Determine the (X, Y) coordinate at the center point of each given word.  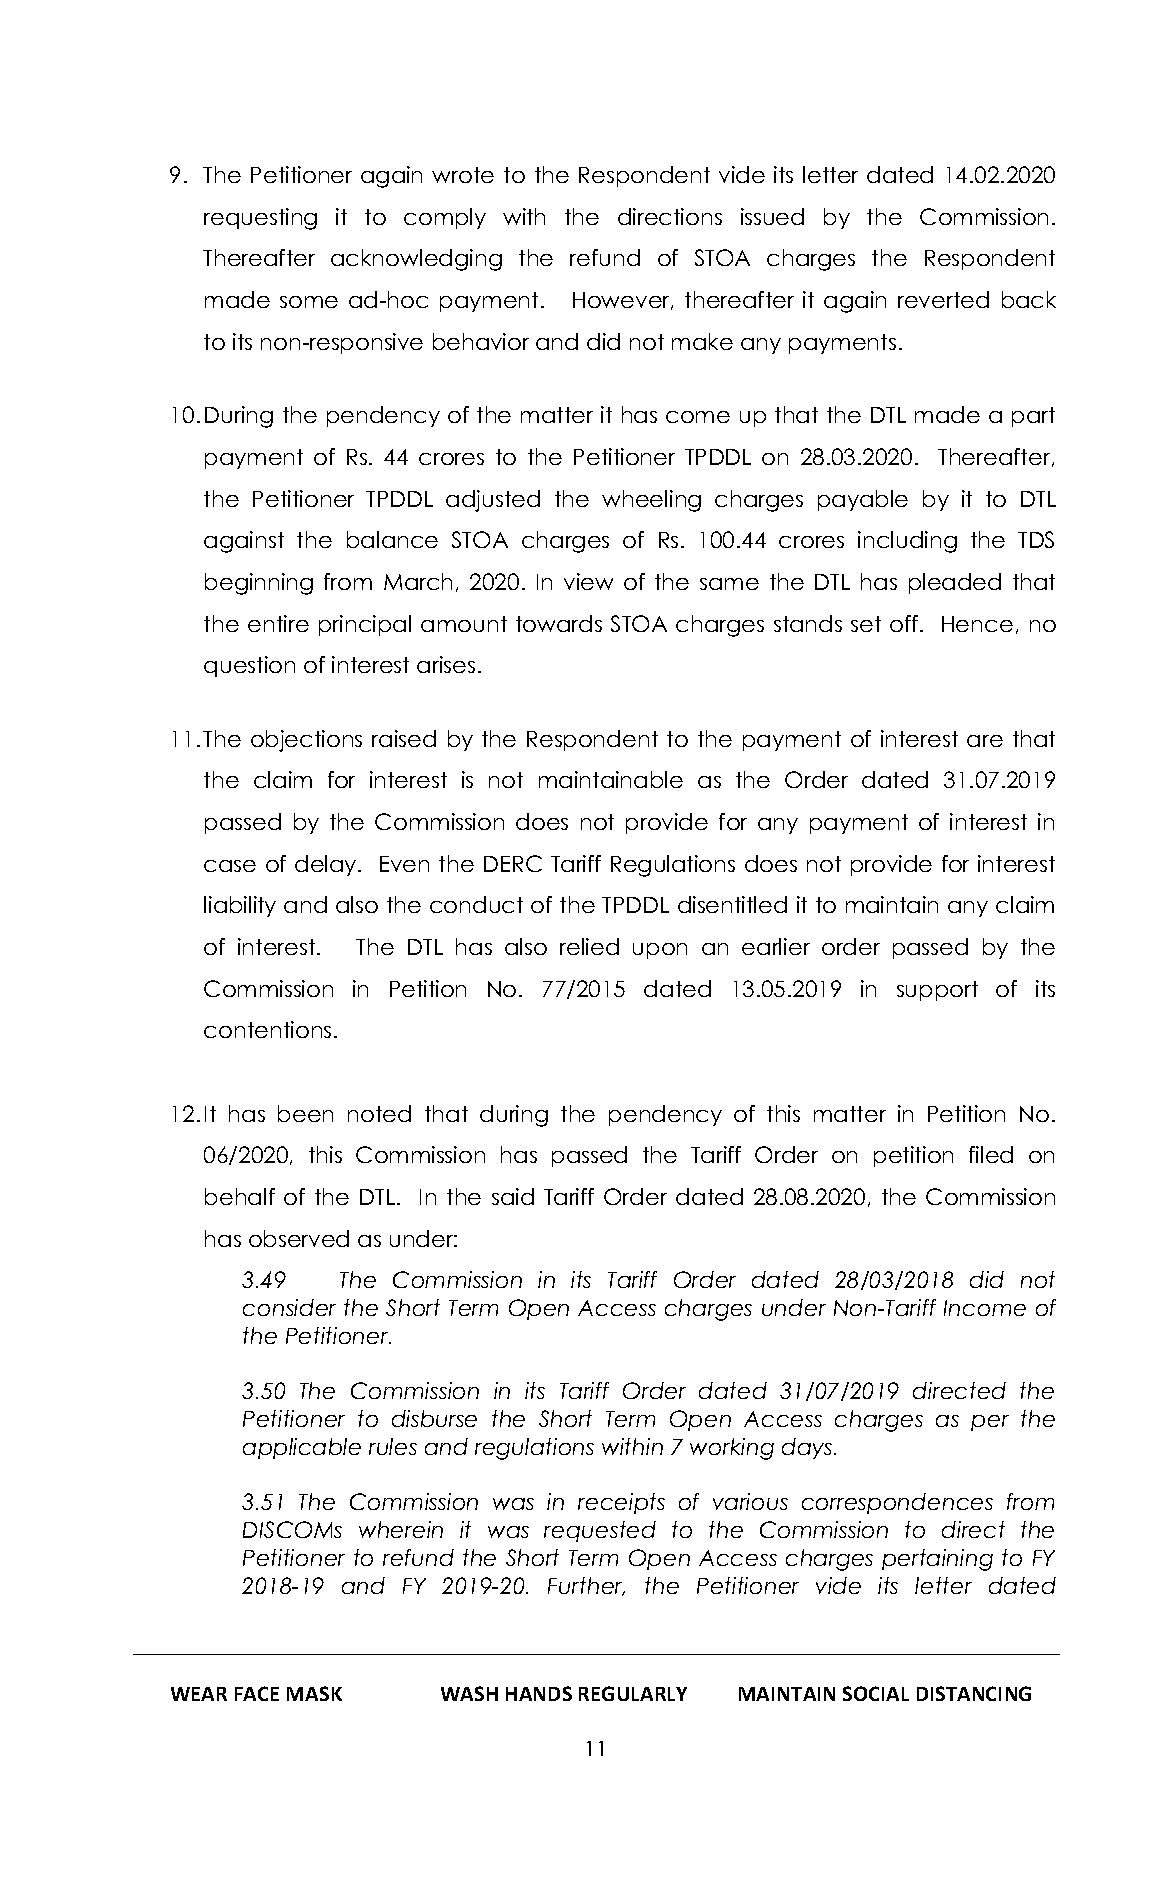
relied (589, 946)
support (937, 991)
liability (240, 906)
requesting (260, 219)
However (623, 301)
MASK (314, 1693)
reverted (943, 299)
